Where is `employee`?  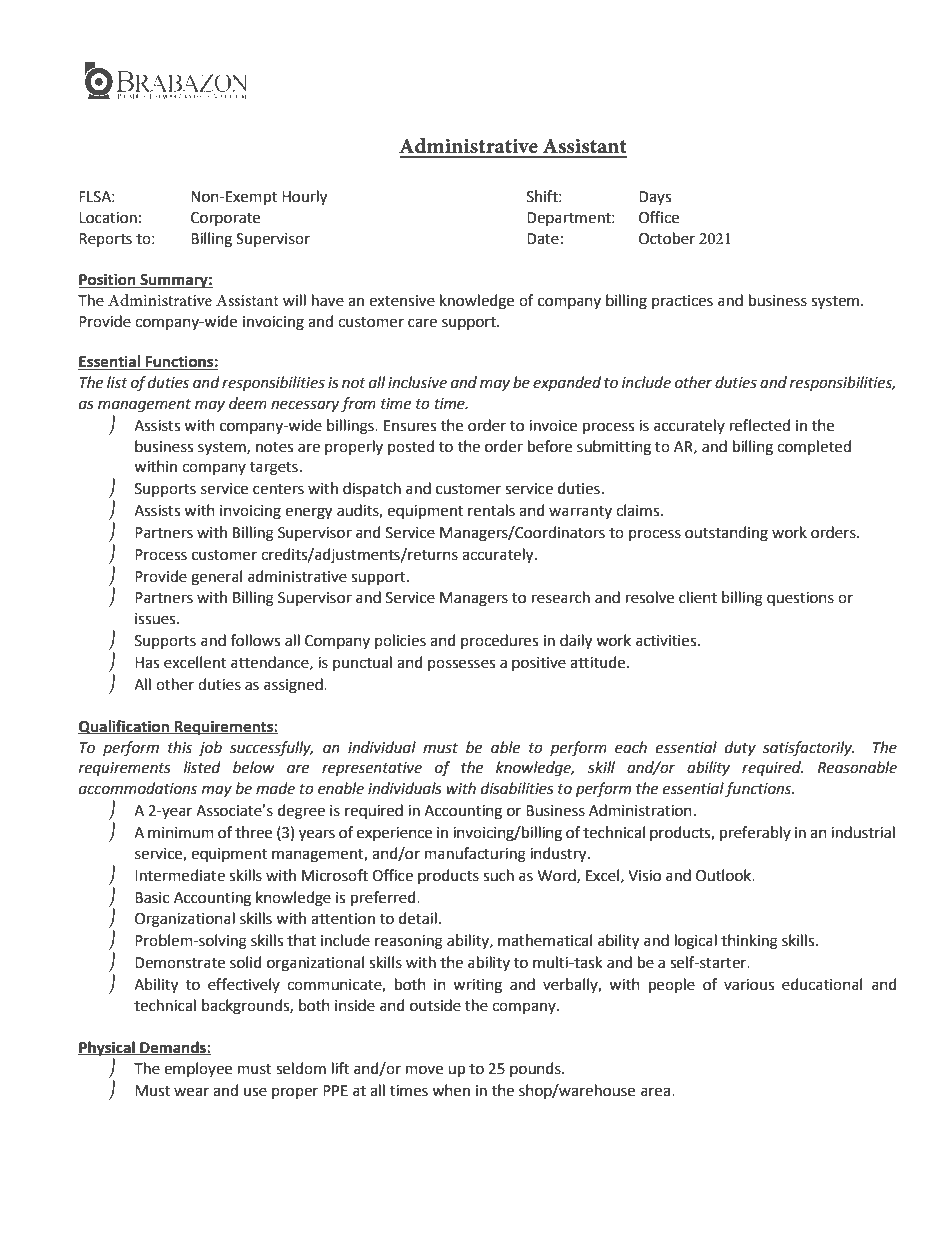 employee is located at coordinates (198, 1069).
